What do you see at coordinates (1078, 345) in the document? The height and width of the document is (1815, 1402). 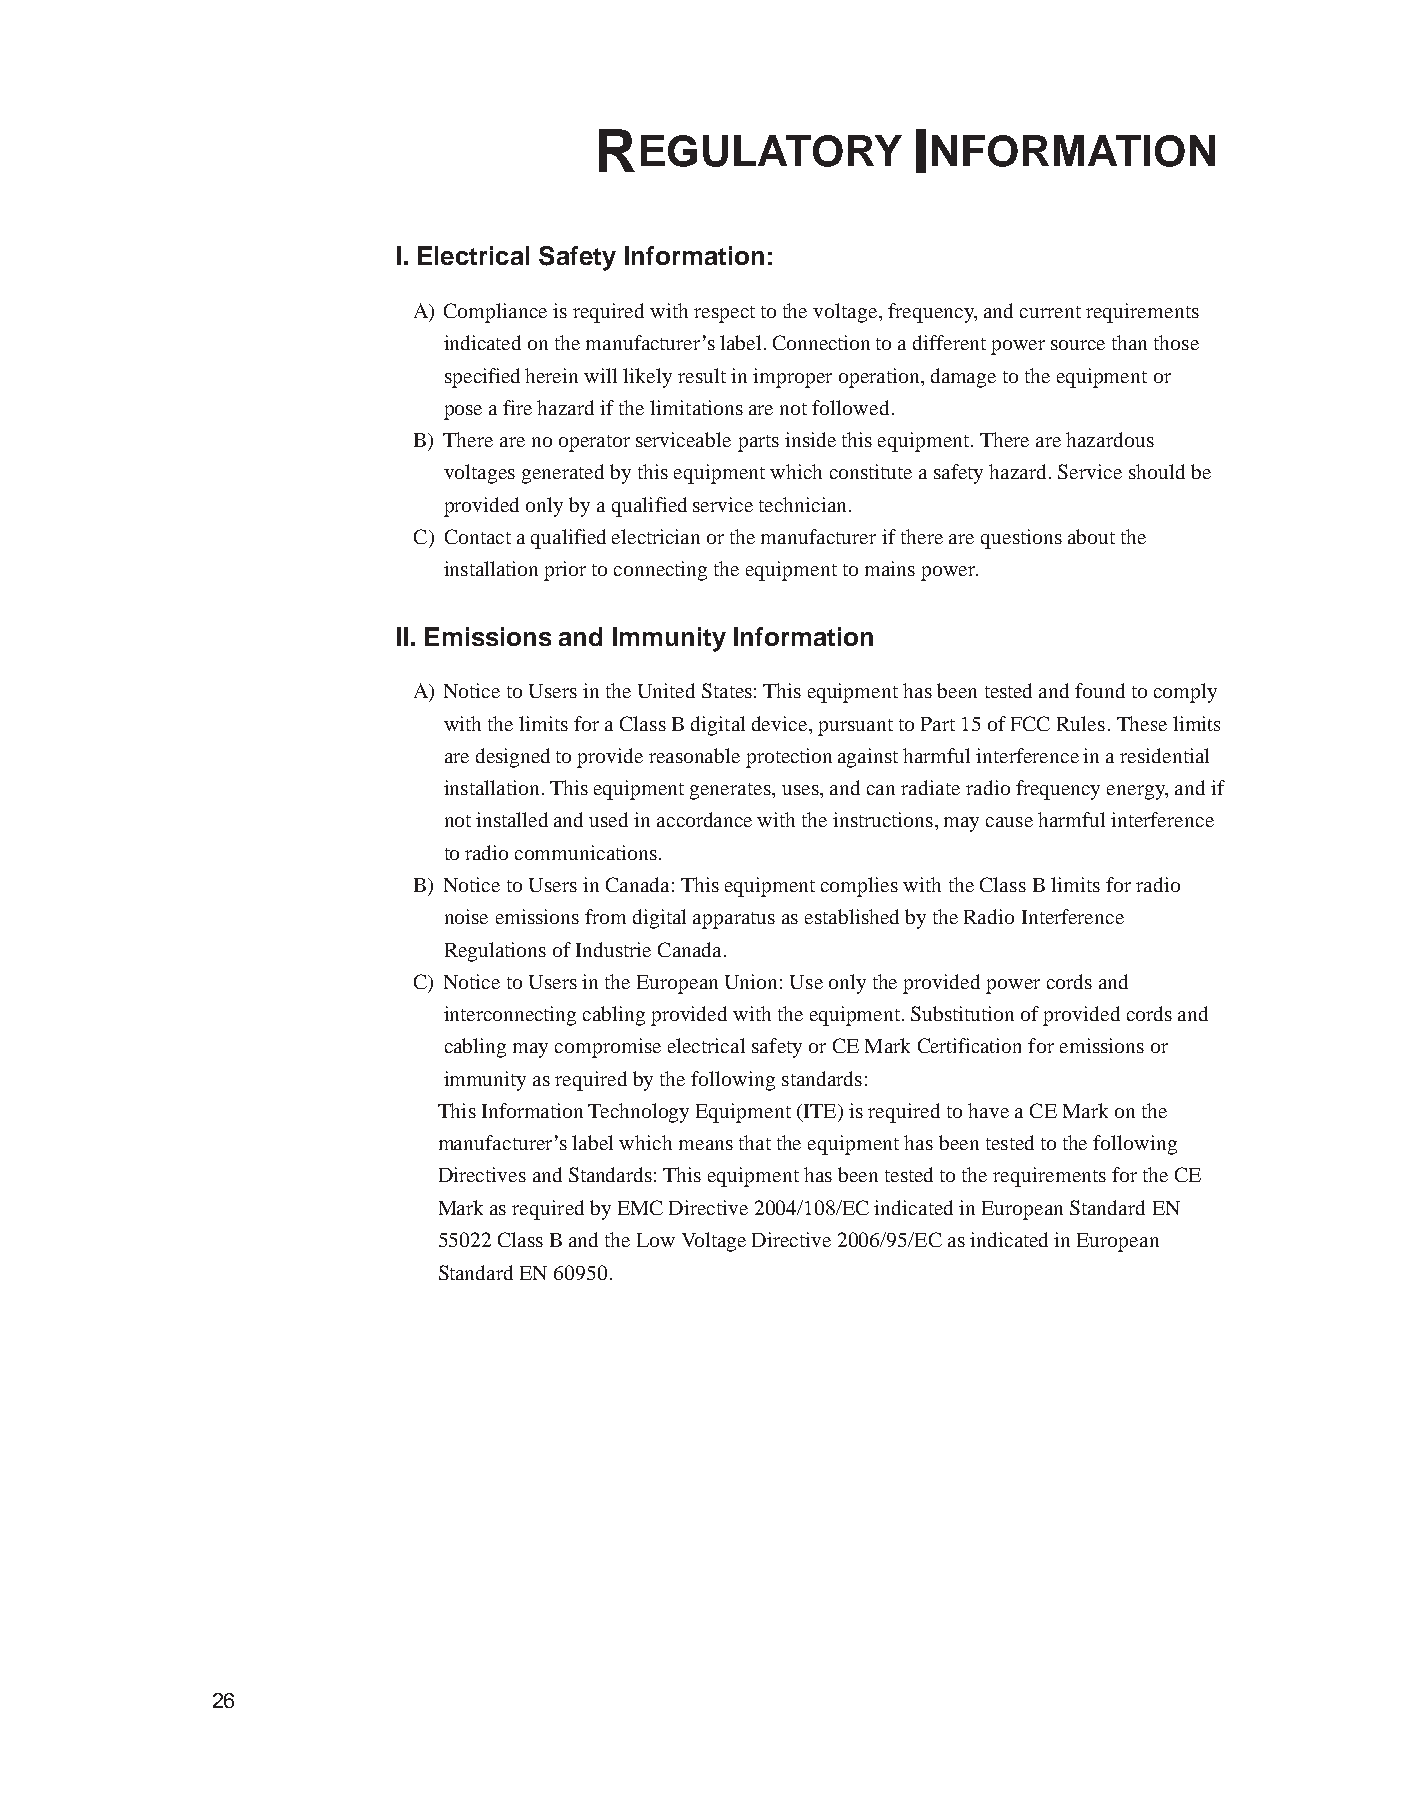 I see `source` at bounding box center [1078, 345].
